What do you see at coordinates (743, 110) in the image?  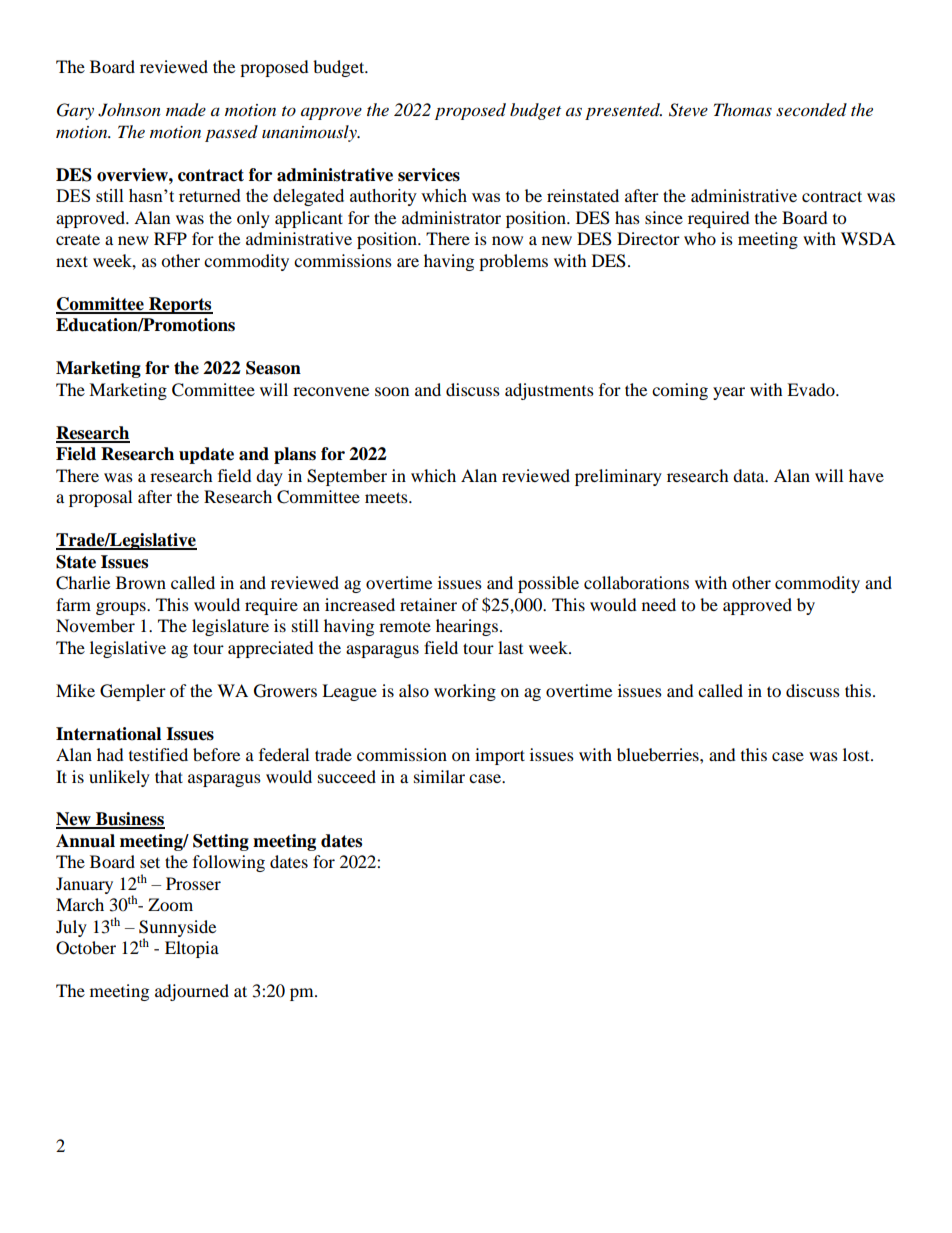 I see `Thomas` at bounding box center [743, 110].
